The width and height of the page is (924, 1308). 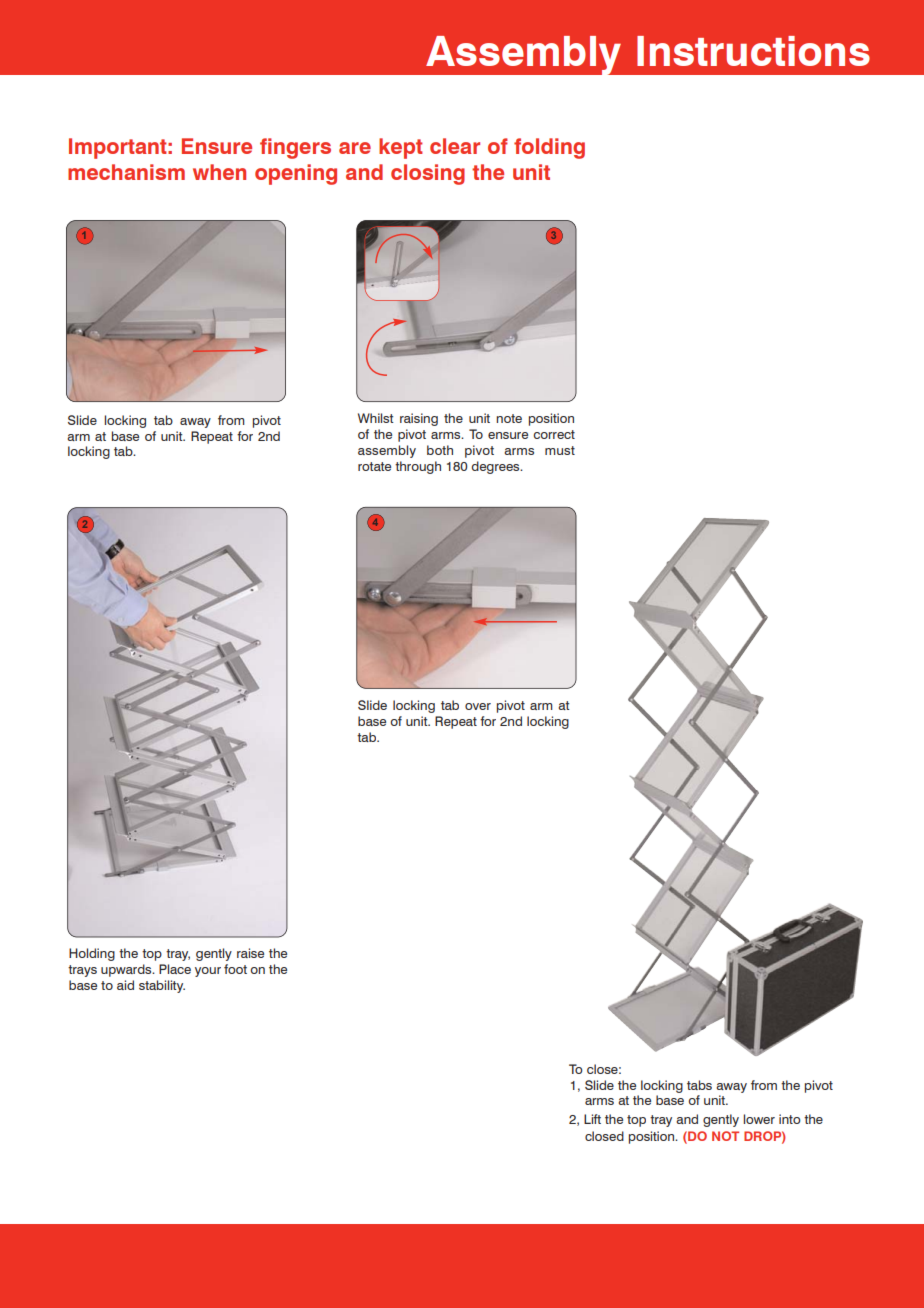 I want to click on through, so click(x=418, y=467).
